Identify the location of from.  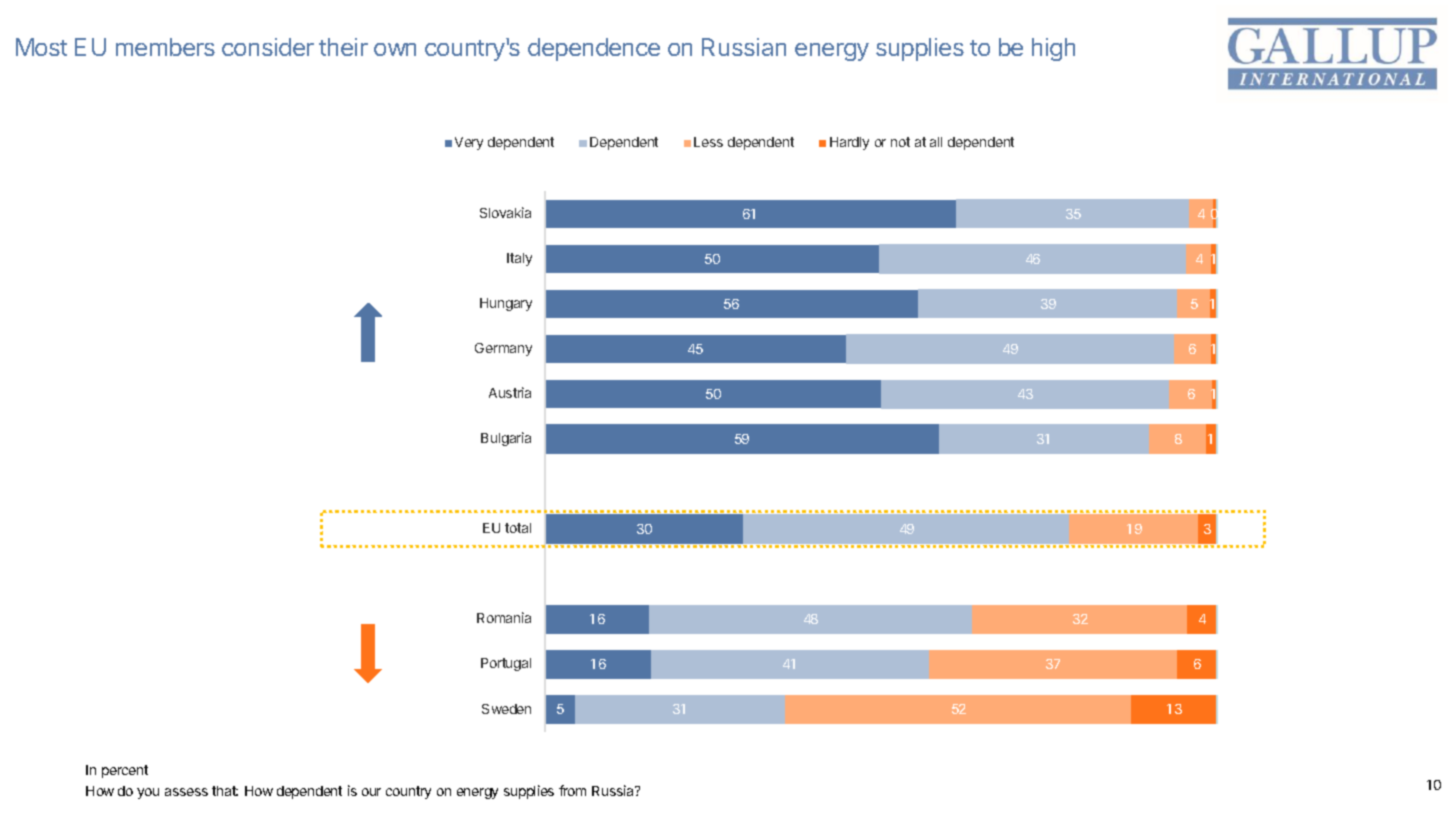
(572, 790).
